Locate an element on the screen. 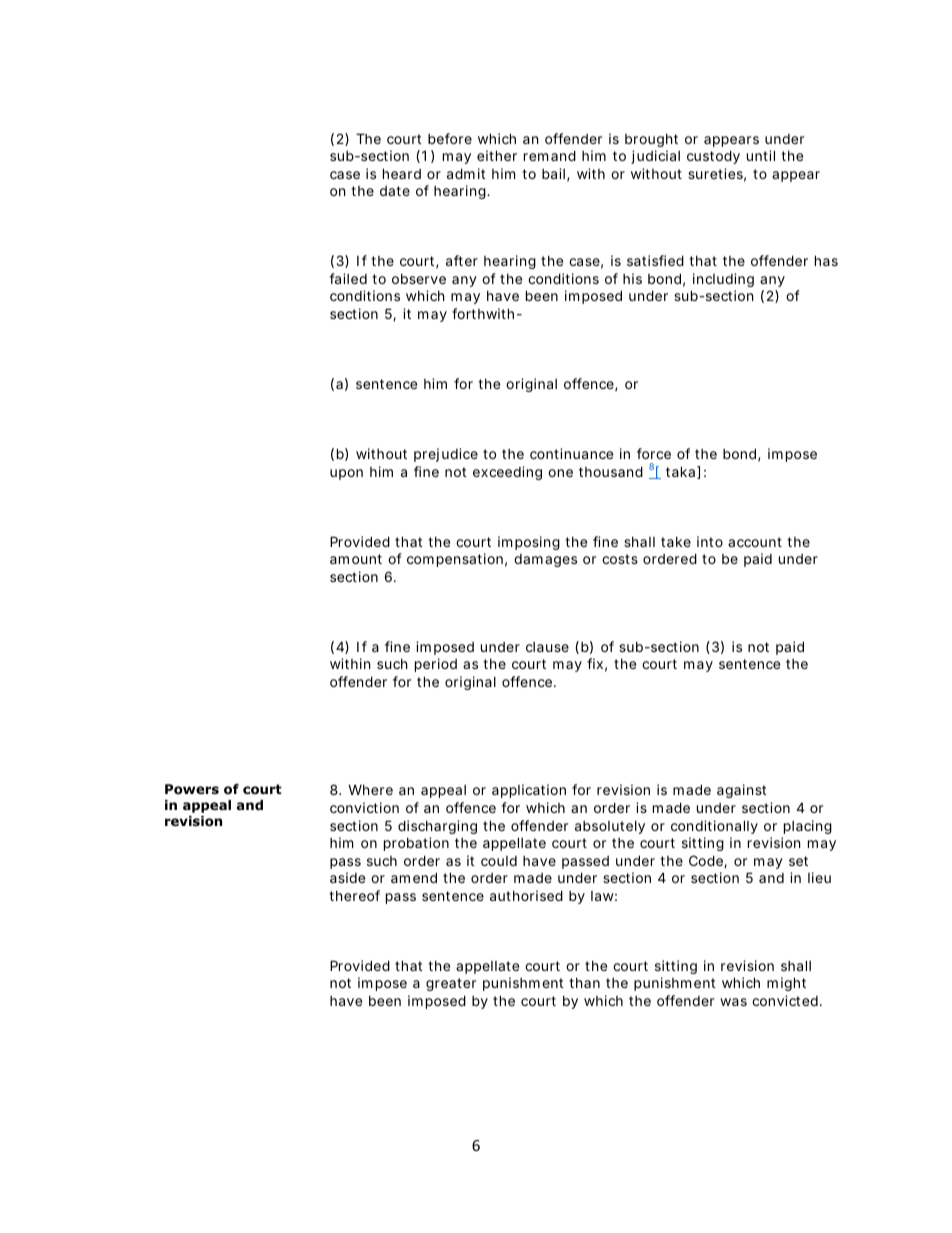  either is located at coordinates (497, 155).
